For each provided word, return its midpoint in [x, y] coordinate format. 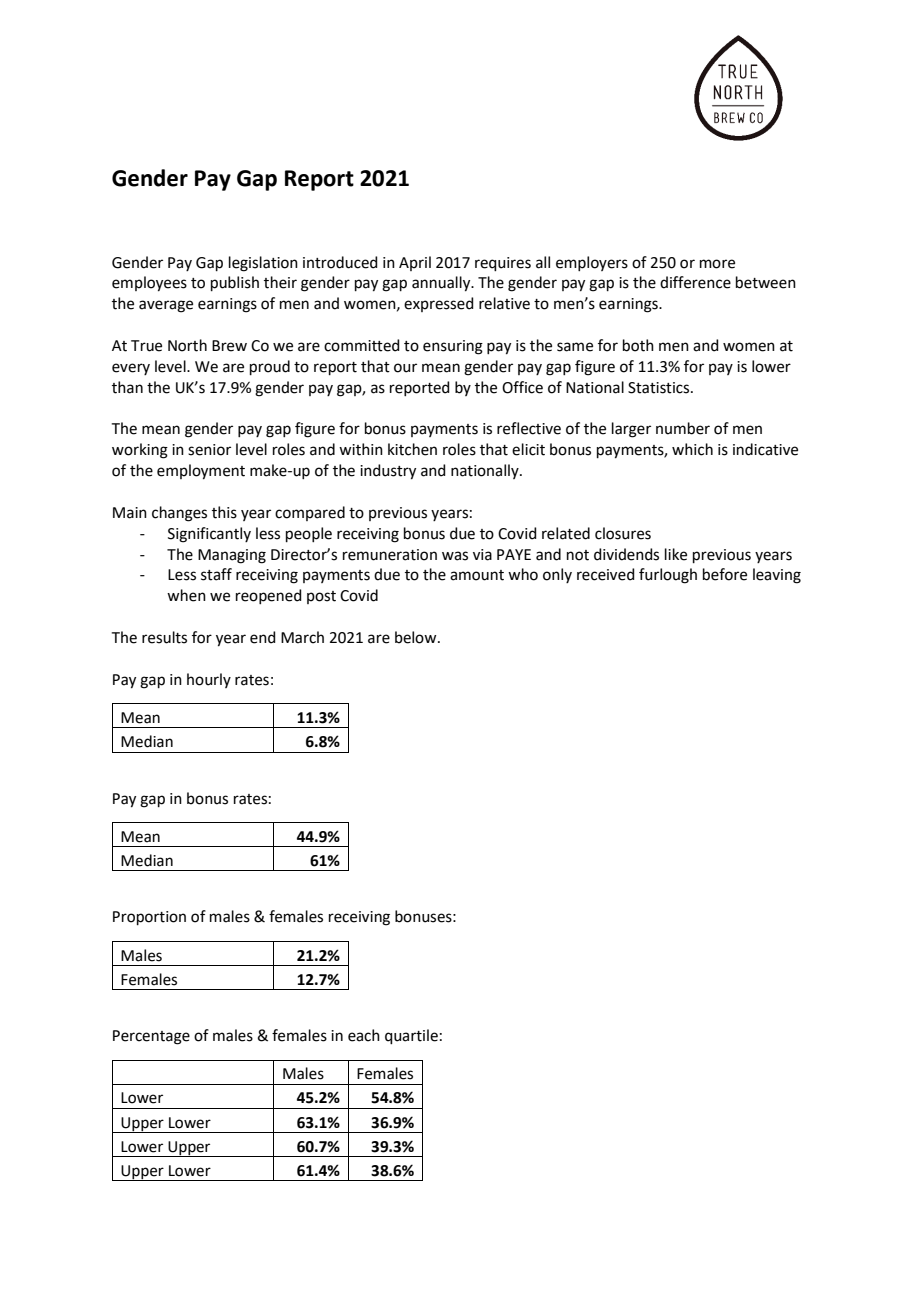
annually [442, 284]
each [364, 1035]
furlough [668, 576]
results [164, 637]
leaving [777, 576]
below [417, 637]
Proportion [149, 918]
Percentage [151, 1037]
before [725, 574]
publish [235, 283]
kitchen [412, 449]
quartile [411, 1036]
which [692, 449]
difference [695, 282]
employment [201, 472]
